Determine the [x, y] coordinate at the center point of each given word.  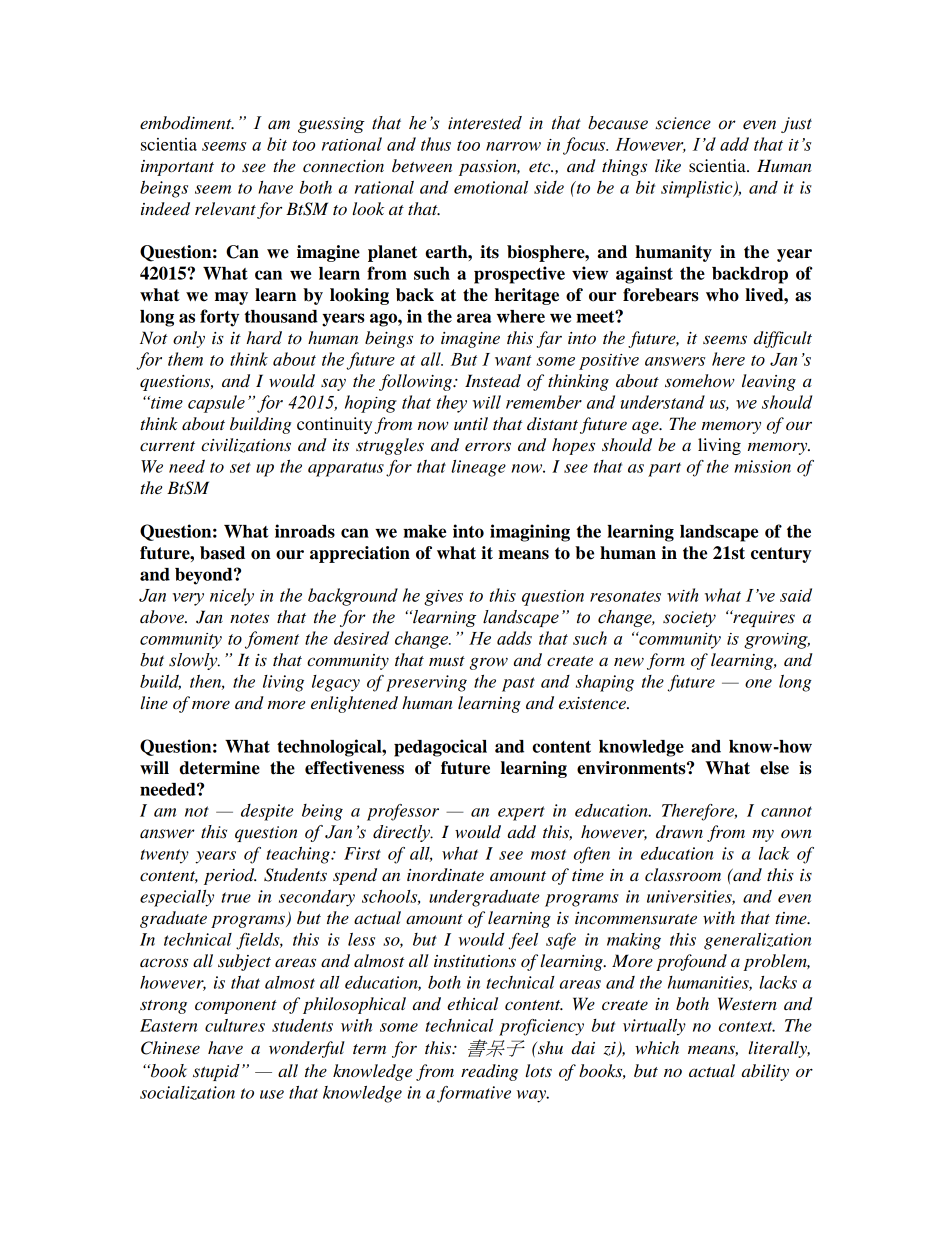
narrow [513, 146]
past [518, 684]
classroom [683, 875]
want [513, 360]
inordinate [445, 875]
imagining [530, 533]
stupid [216, 1072]
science [683, 123]
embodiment [187, 123]
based [222, 553]
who [722, 295]
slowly [194, 661]
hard [264, 338]
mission [762, 466]
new [629, 662]
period [230, 876]
